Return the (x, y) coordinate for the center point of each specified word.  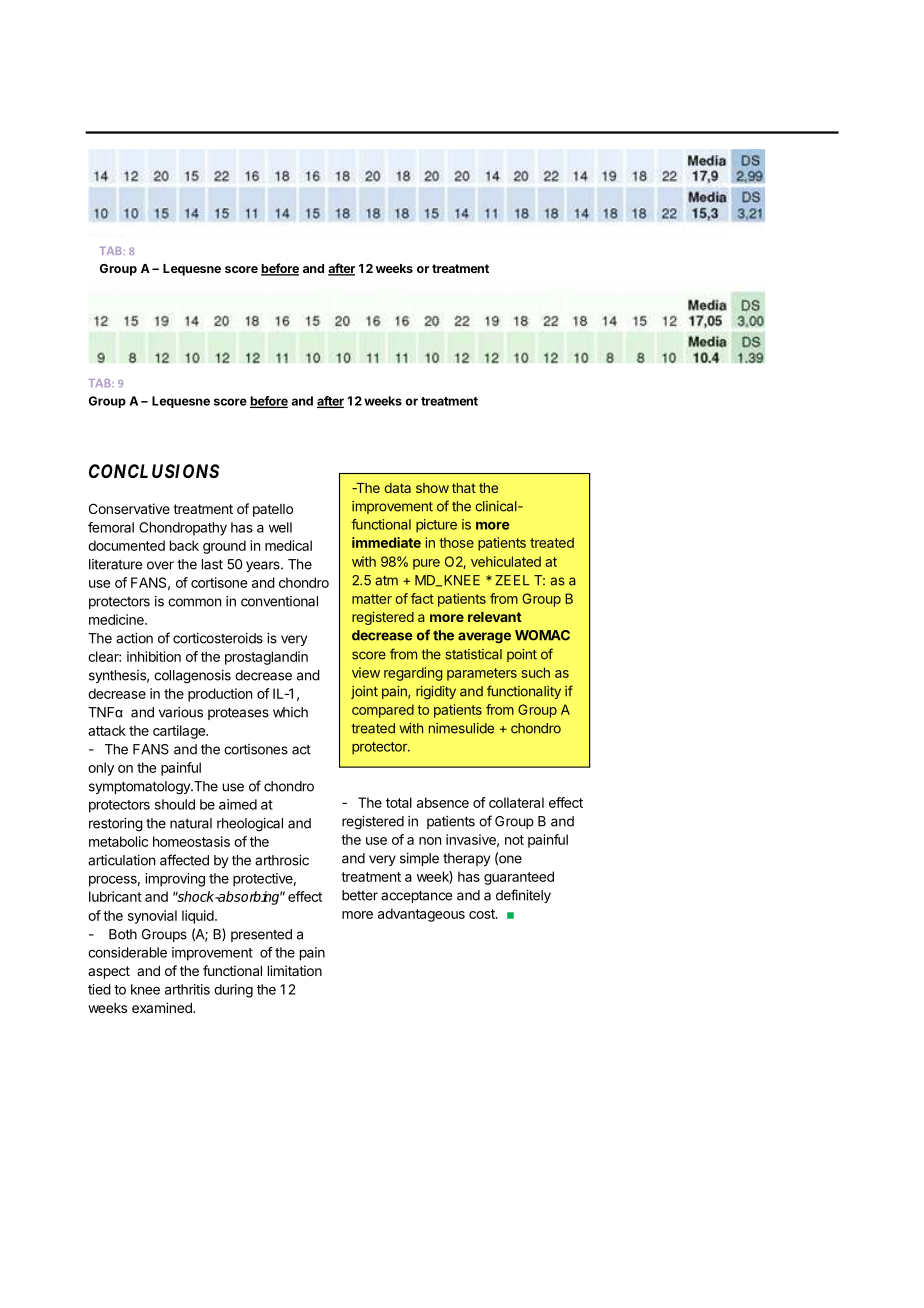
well (280, 527)
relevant (495, 617)
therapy (466, 859)
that (464, 488)
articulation (121, 860)
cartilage (180, 732)
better (360, 895)
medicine (117, 619)
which (290, 712)
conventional (279, 601)
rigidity (436, 692)
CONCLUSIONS (154, 471)
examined (163, 1007)
